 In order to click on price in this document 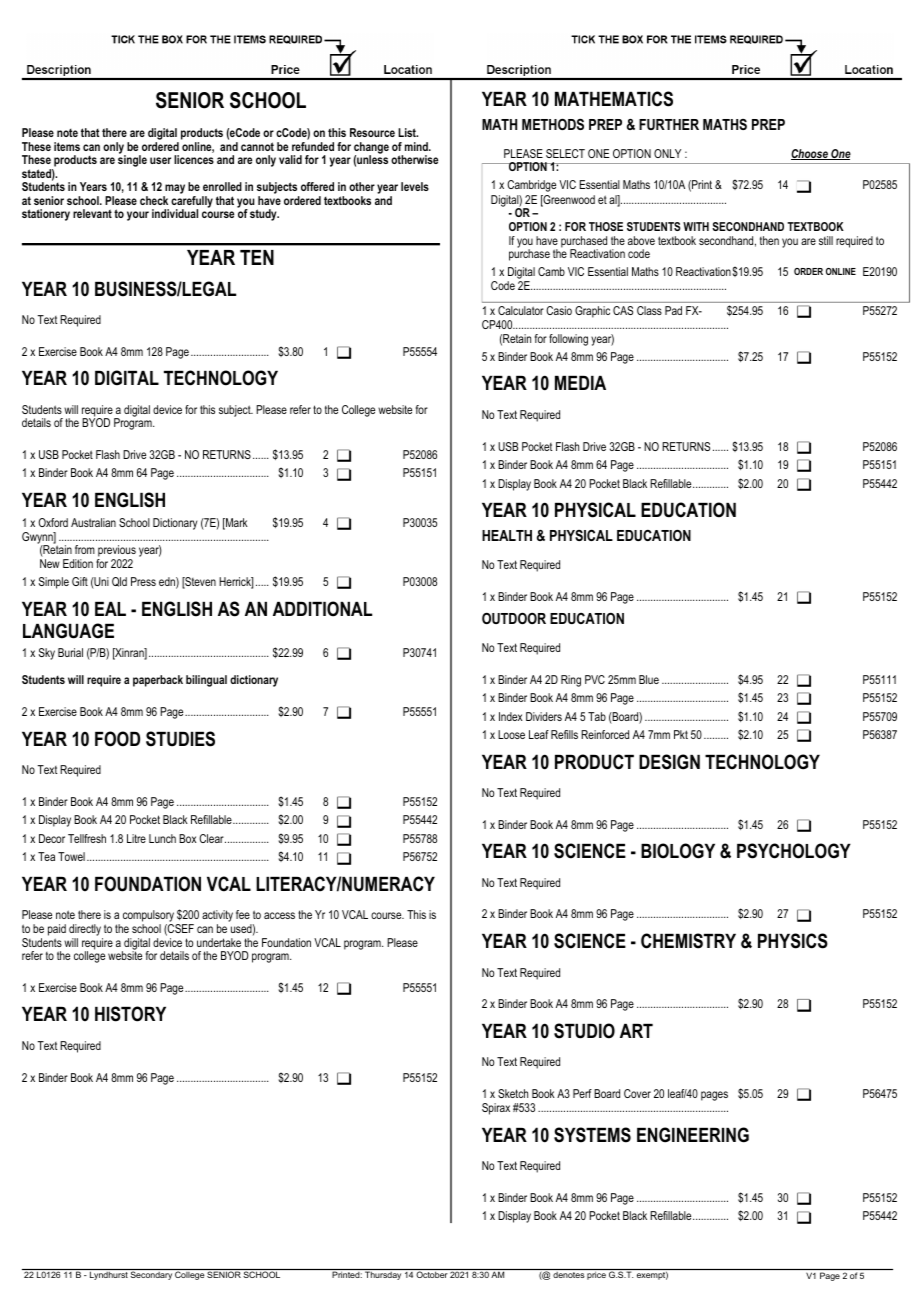, I will do `click(597, 1274)`.
